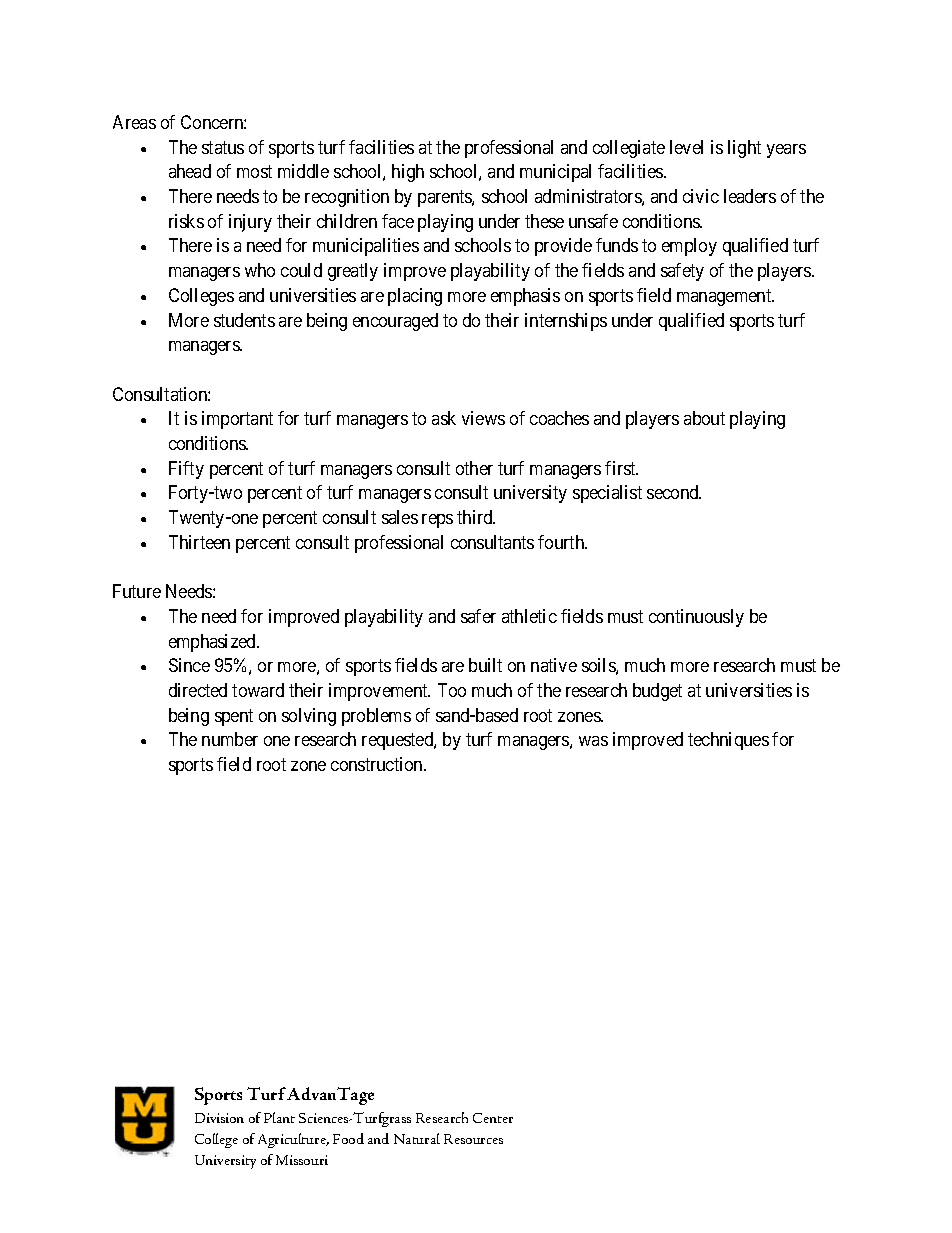  Describe the element at coordinates (213, 643) in the screenshot. I see `emphasized` at that location.
